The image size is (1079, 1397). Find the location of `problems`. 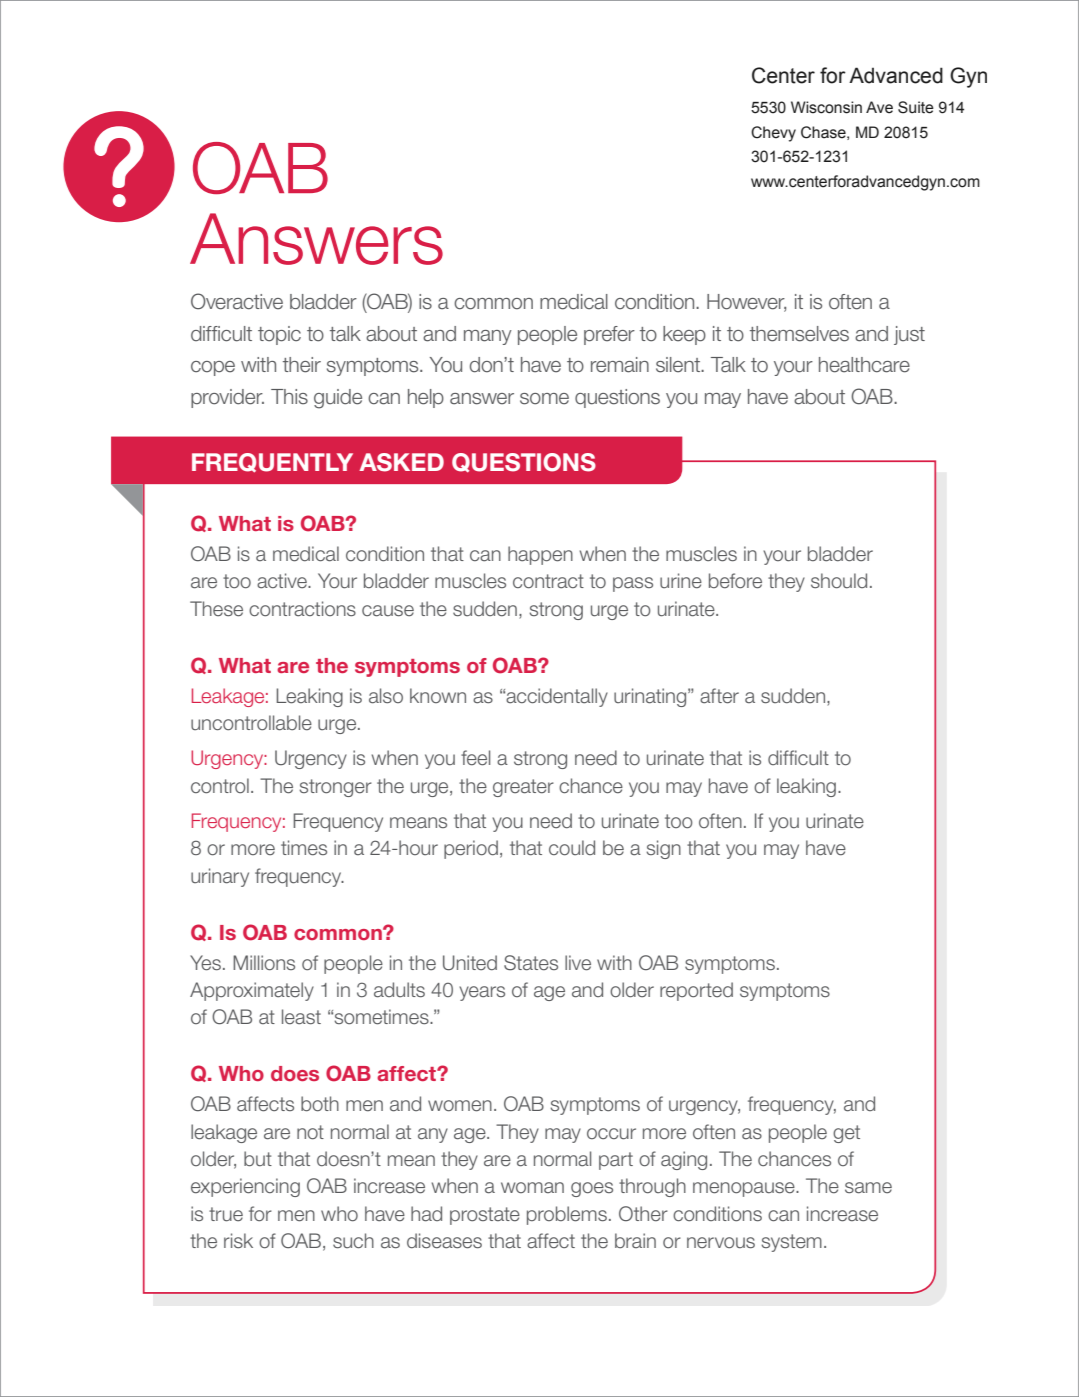

problems is located at coordinates (567, 1215).
